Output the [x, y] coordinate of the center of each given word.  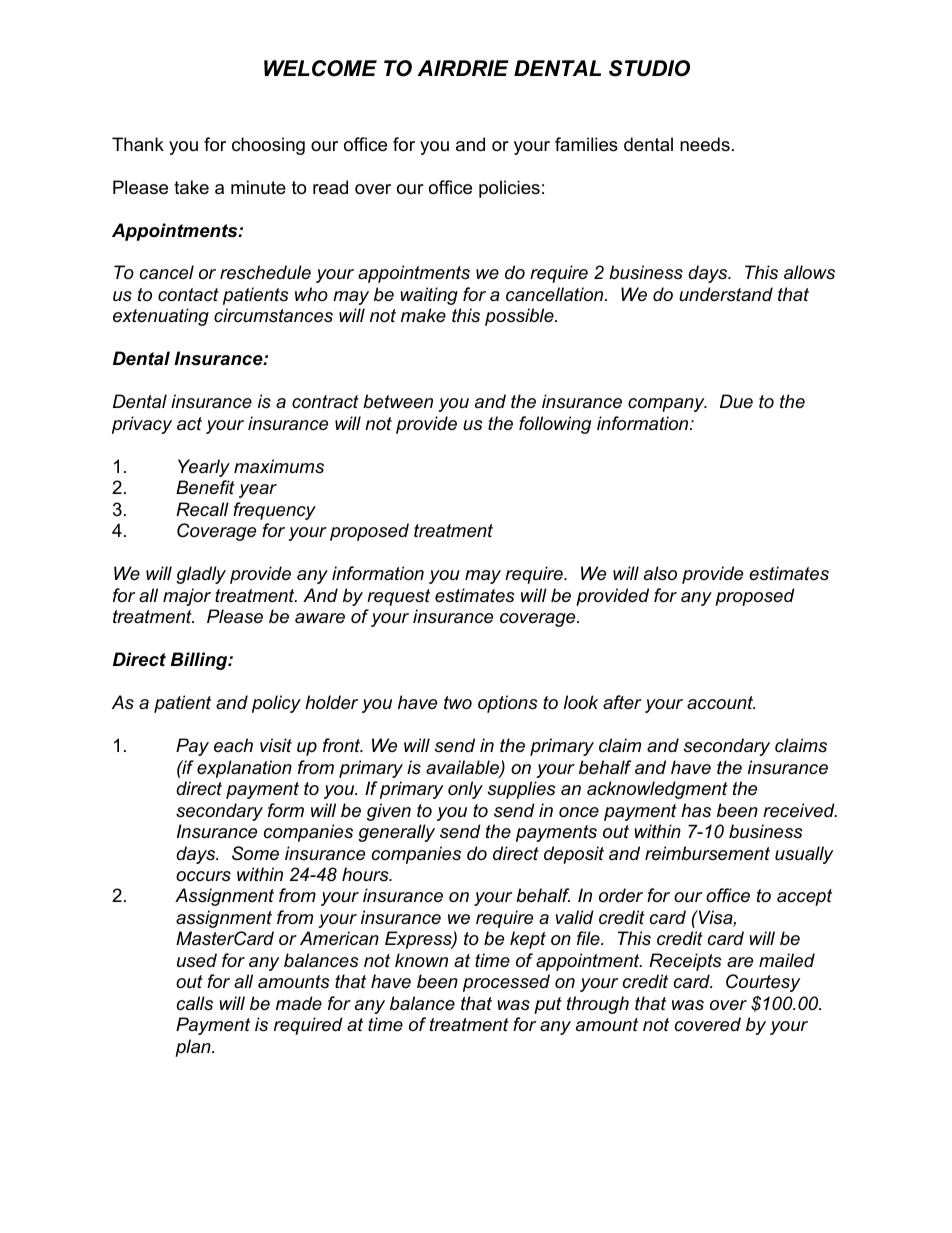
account [721, 703]
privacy [142, 425]
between [398, 401]
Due [736, 401]
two [458, 702]
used [197, 960]
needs [705, 144]
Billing [200, 661]
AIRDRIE [463, 68]
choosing [268, 146]
